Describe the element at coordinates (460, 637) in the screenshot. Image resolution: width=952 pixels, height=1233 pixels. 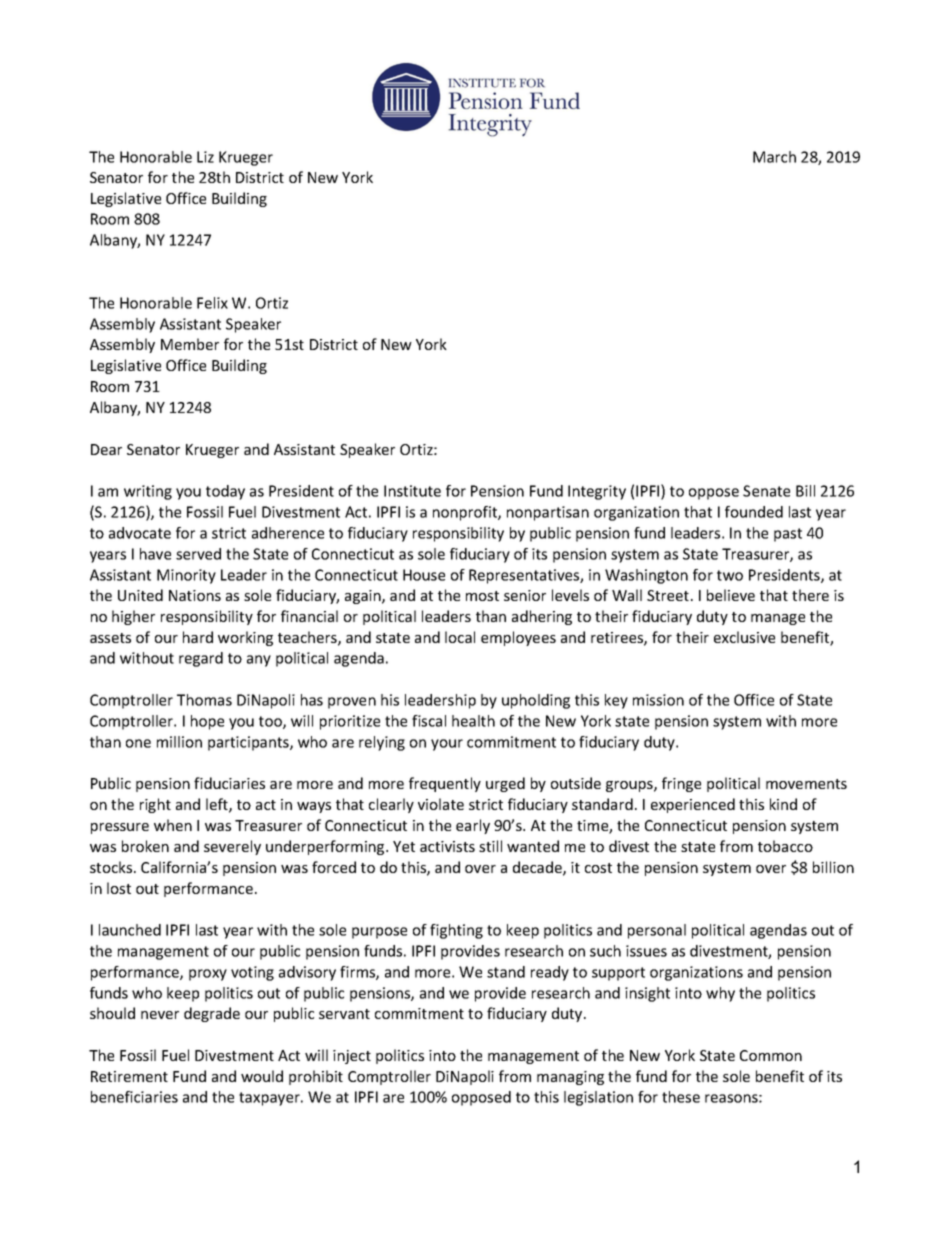
I see `local` at that location.
